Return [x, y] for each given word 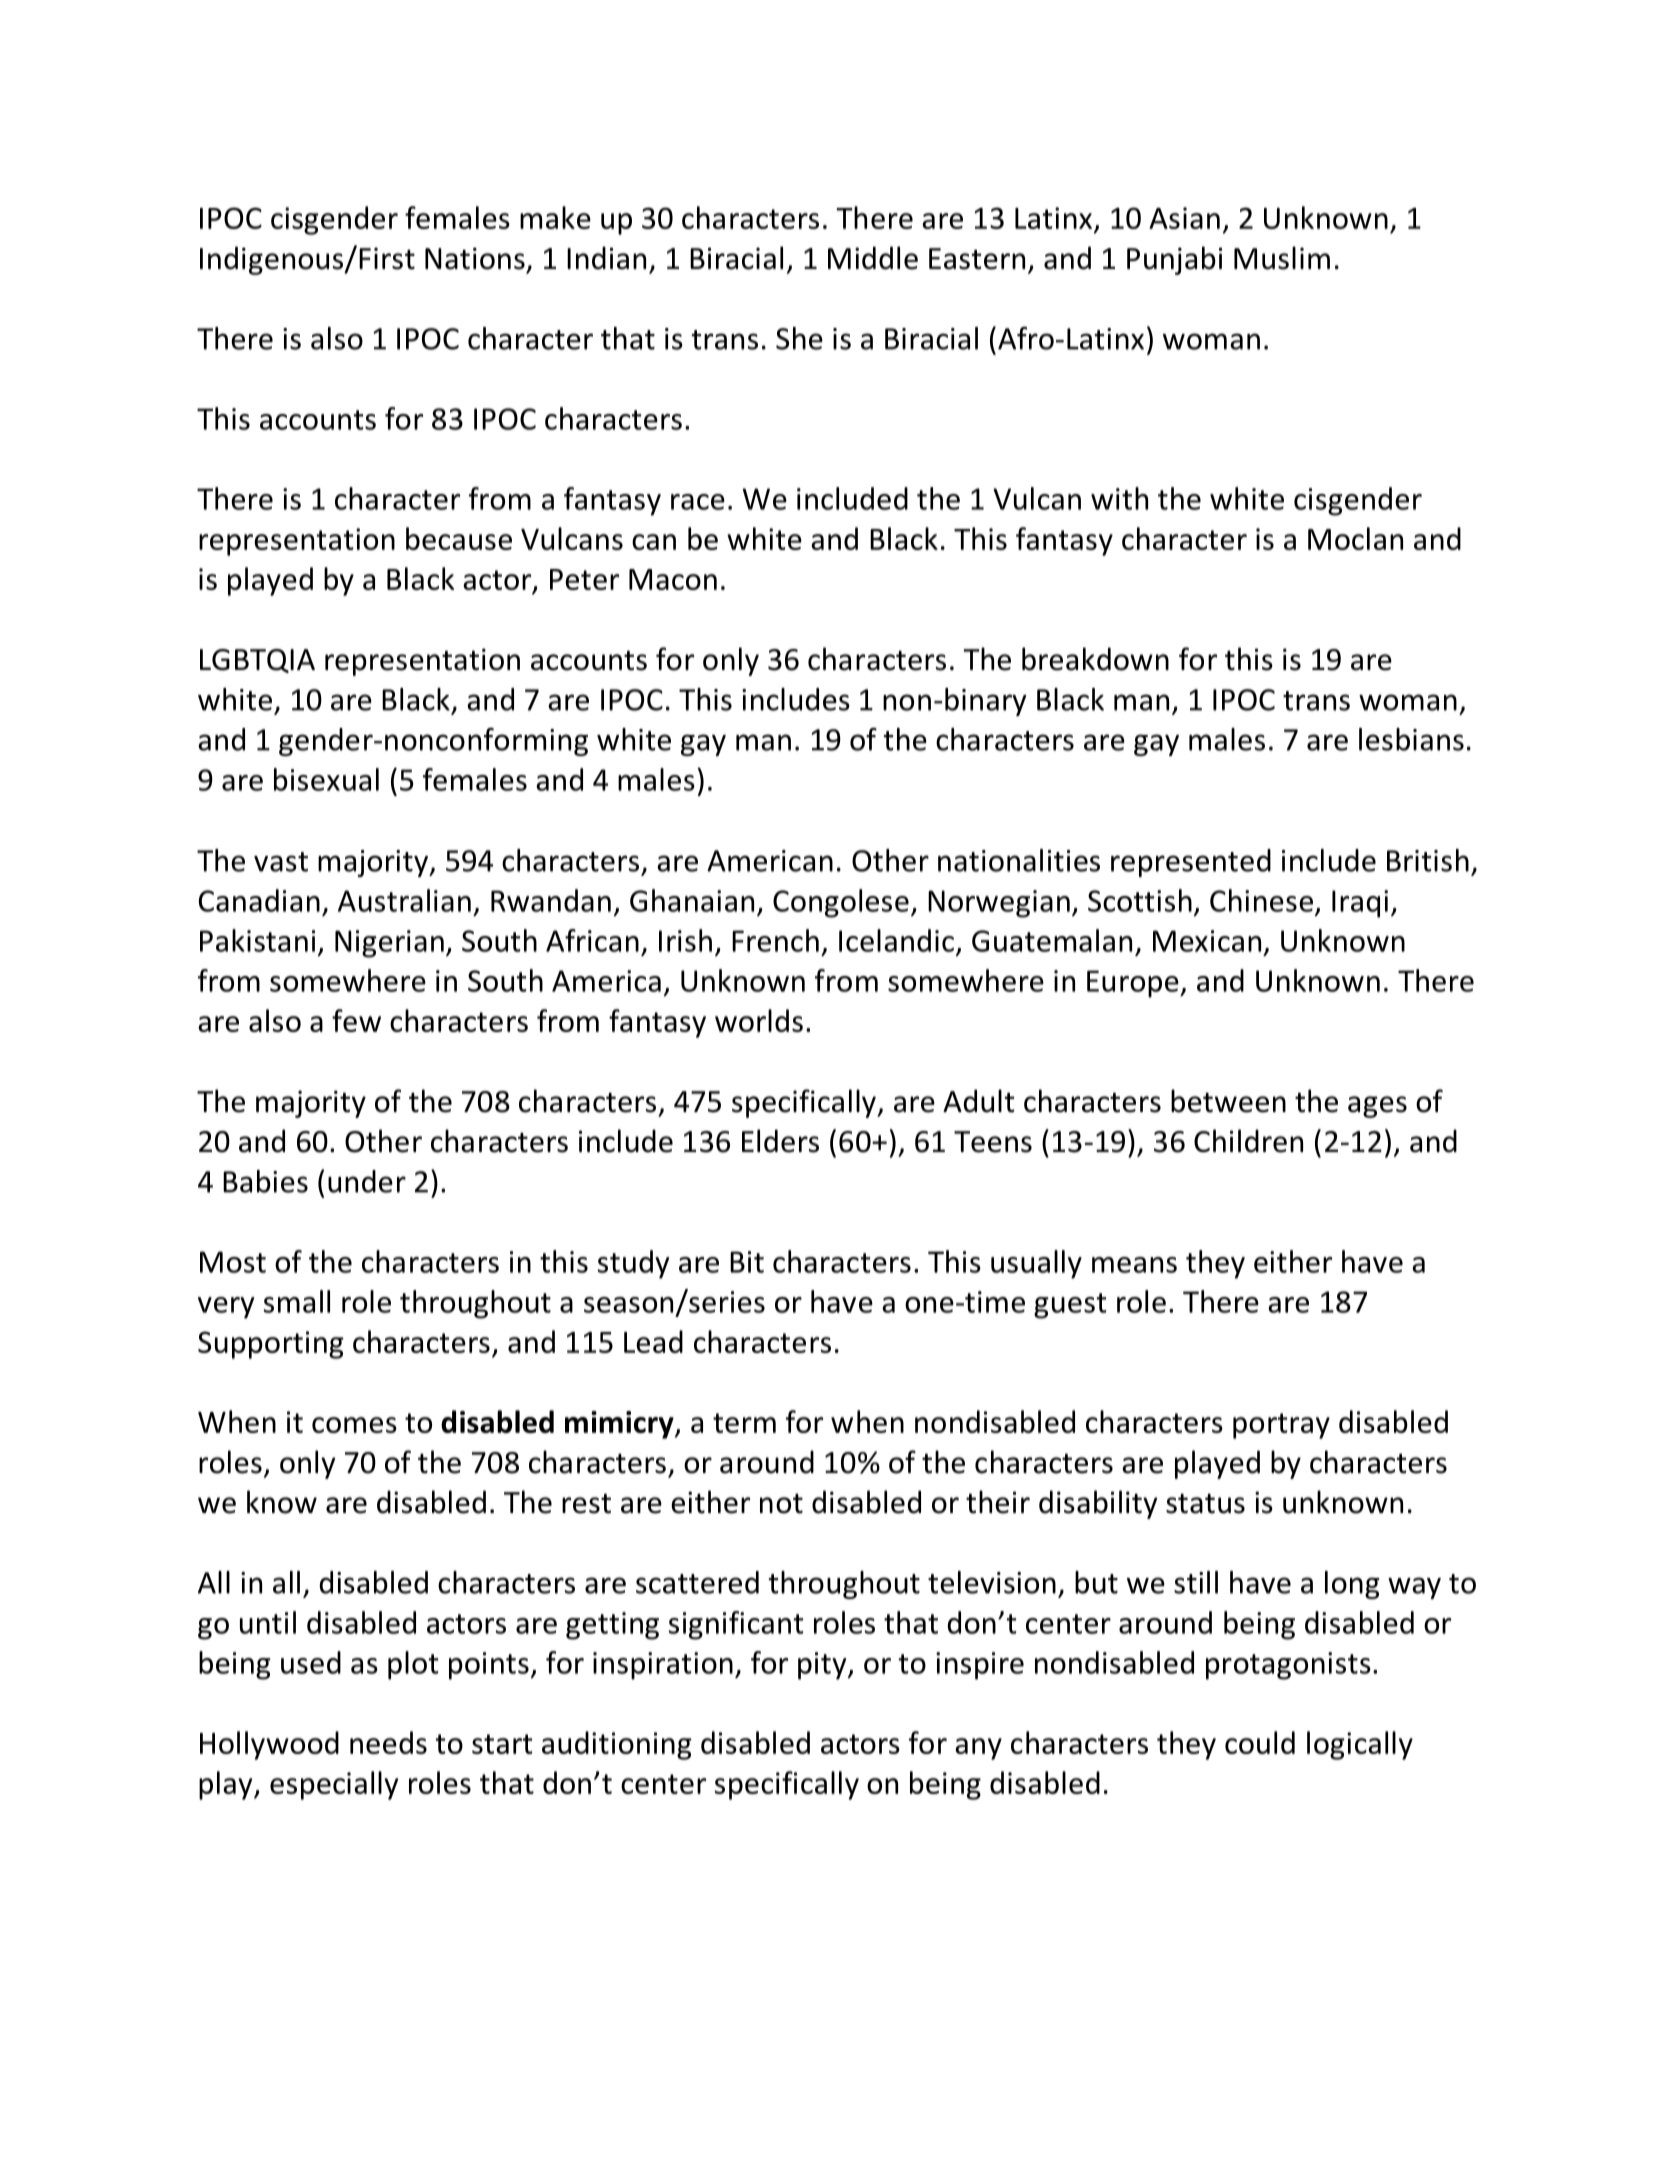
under [367, 1181]
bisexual [326, 779]
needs [388, 1742]
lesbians [1411, 739]
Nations [475, 258]
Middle [873, 258]
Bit [747, 1262]
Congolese [841, 903]
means [1134, 1265]
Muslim [1282, 258]
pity [823, 1666]
